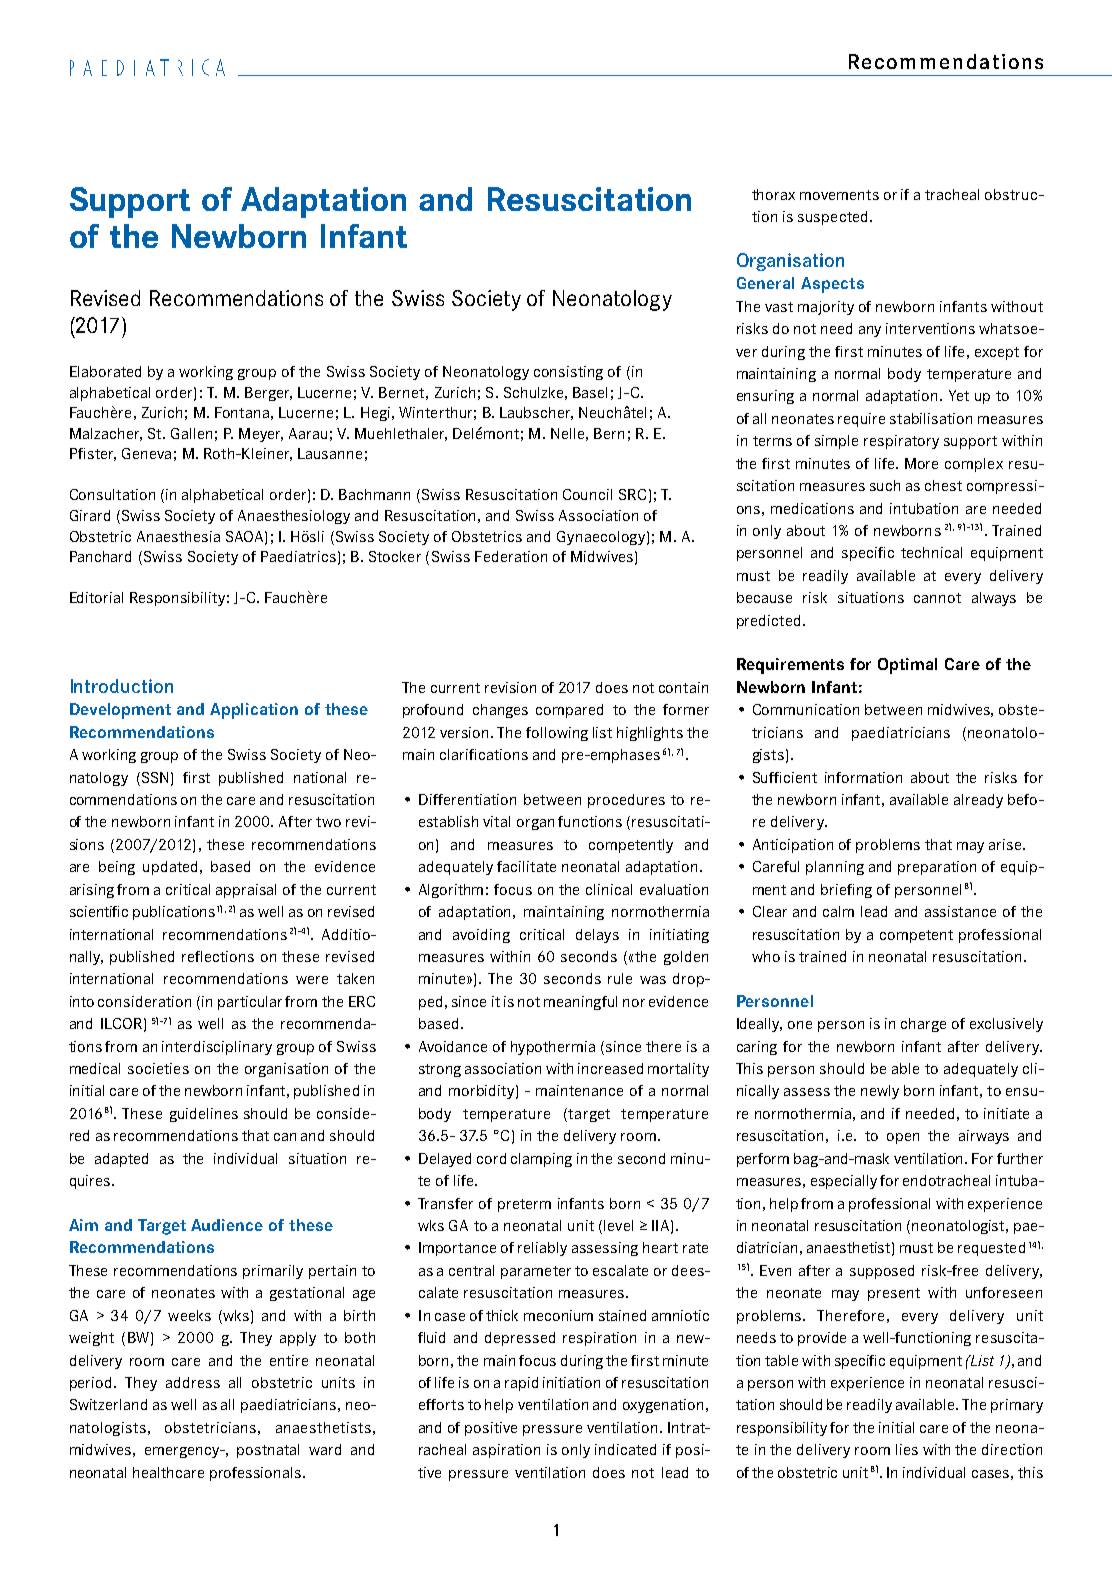  What do you see at coordinates (117, 868) in the image?
I see `being` at bounding box center [117, 868].
